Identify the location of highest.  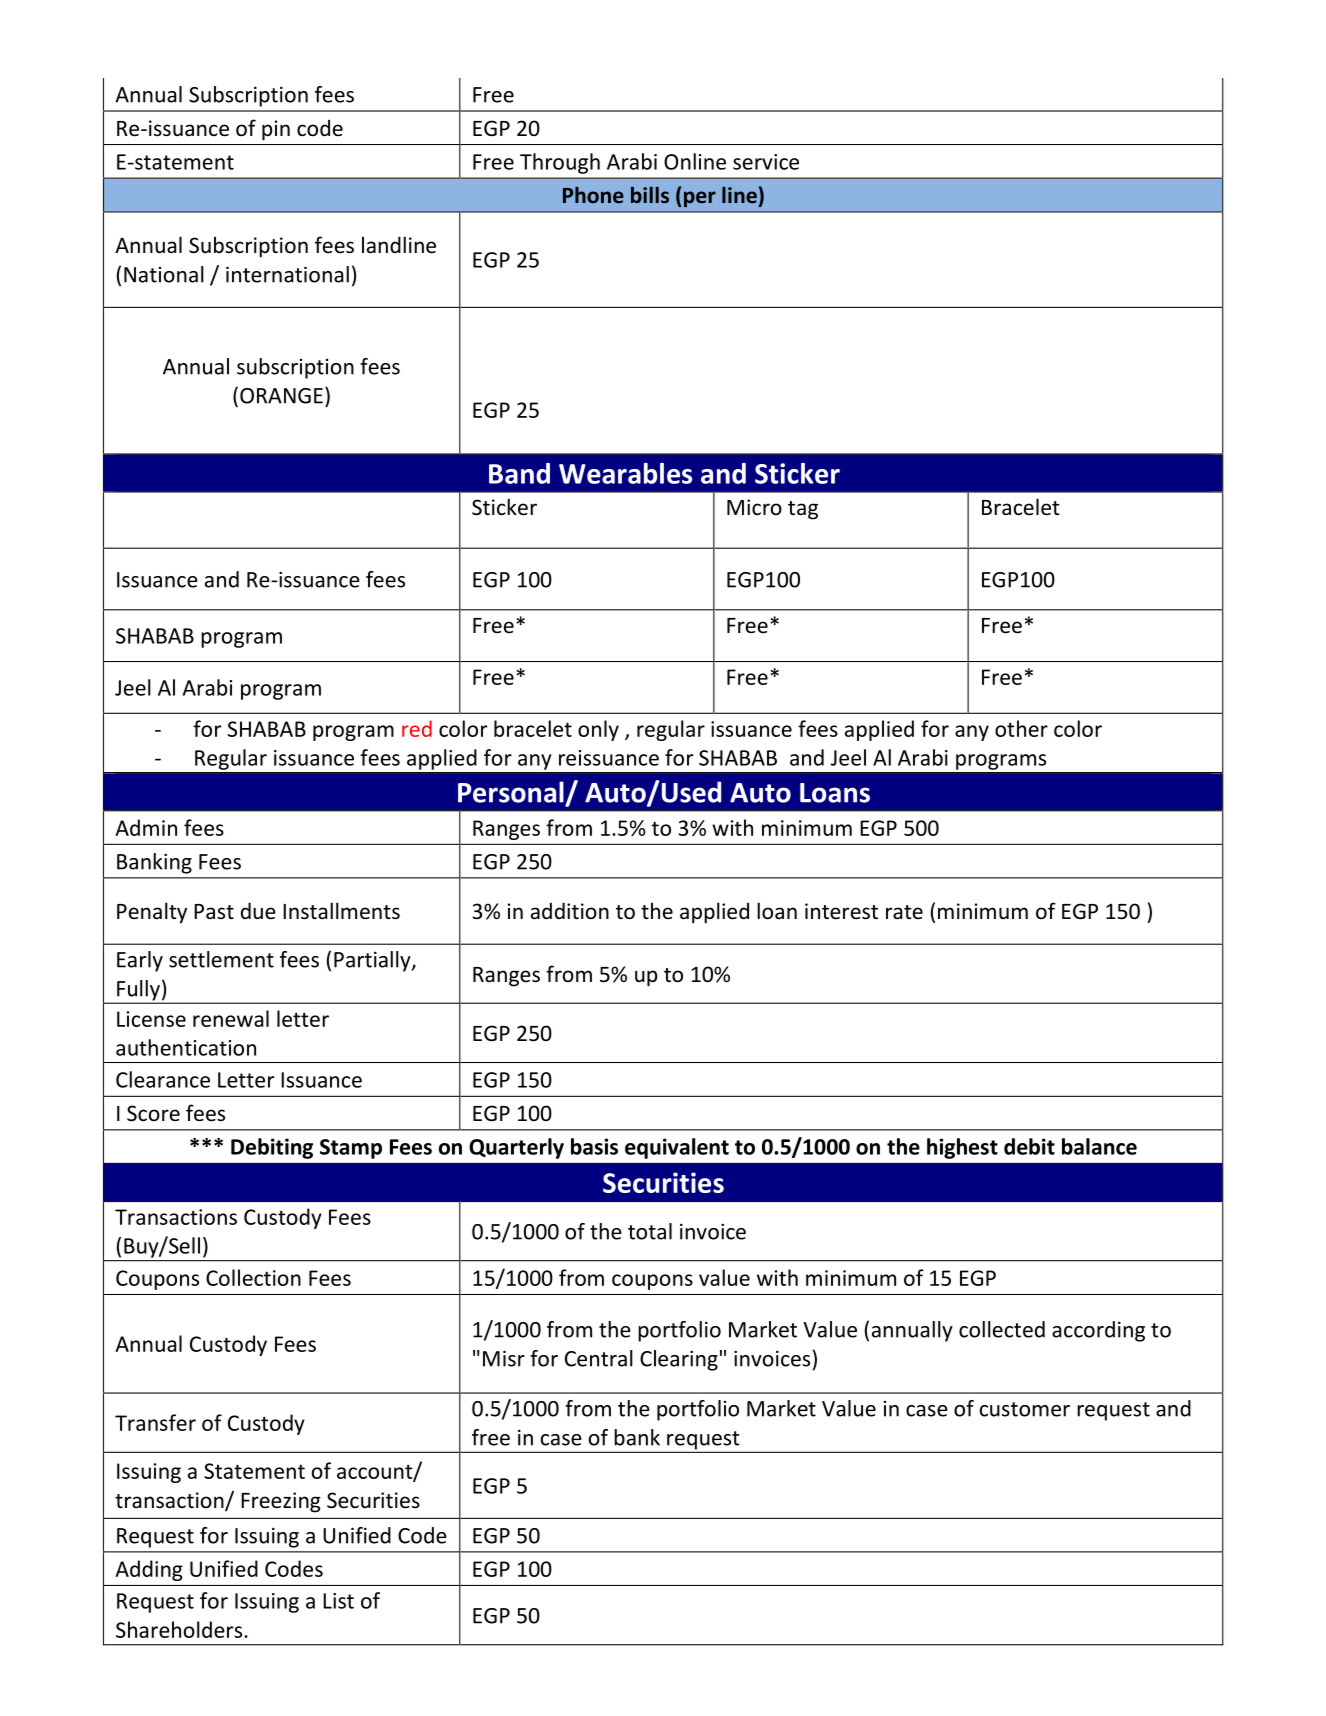
(962, 1148).
